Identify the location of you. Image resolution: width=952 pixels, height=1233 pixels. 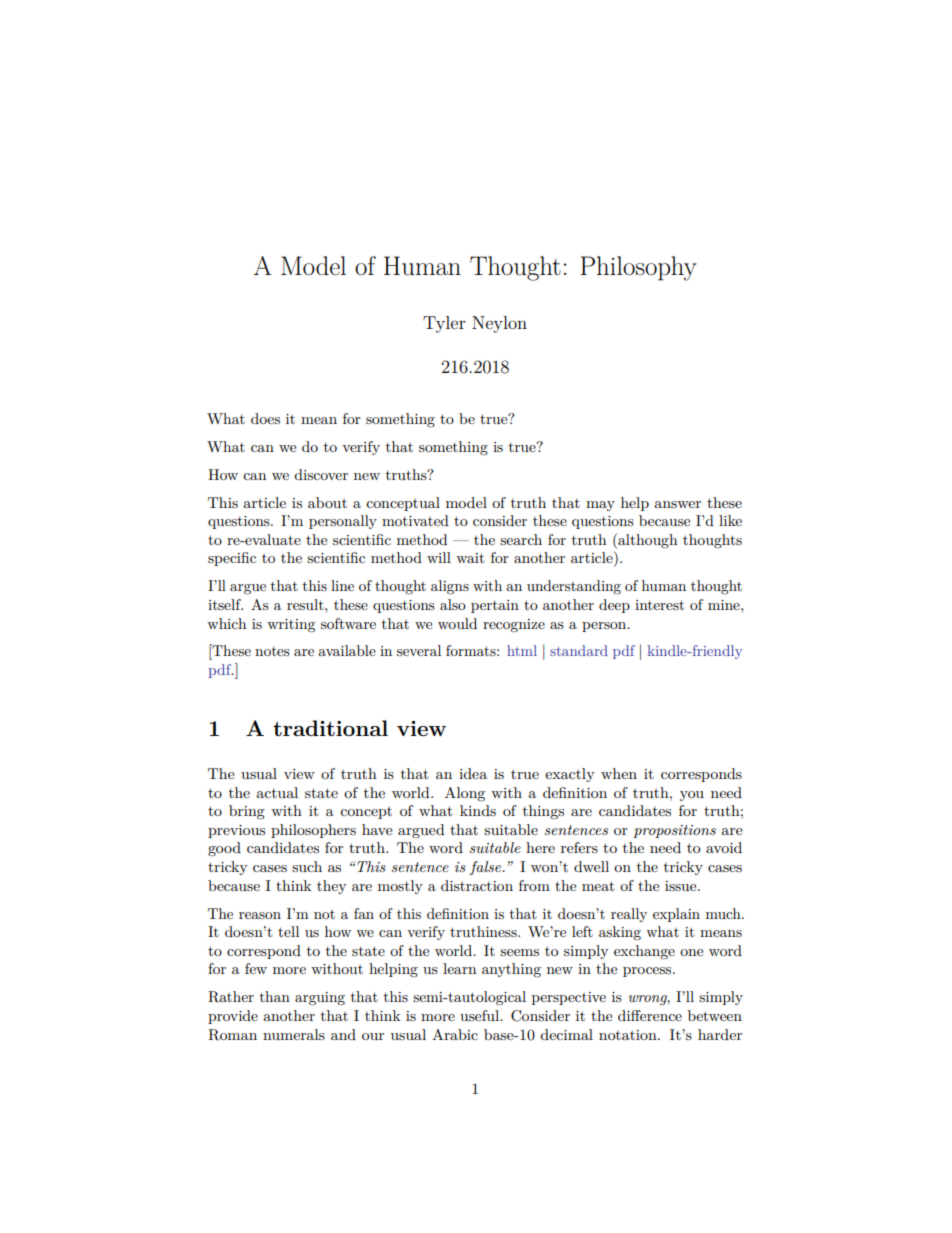
(692, 796).
